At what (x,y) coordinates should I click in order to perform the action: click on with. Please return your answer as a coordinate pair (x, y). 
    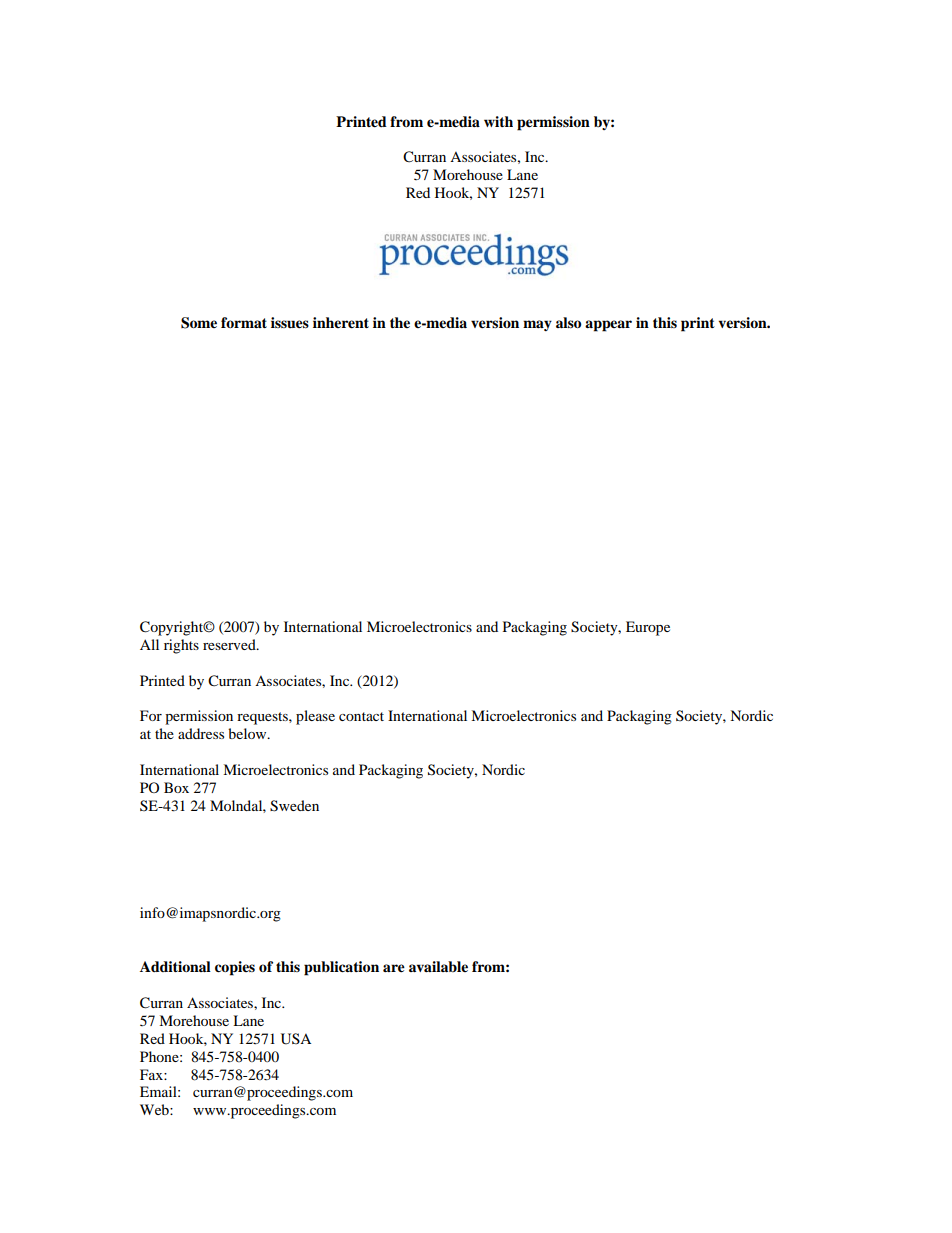
    Looking at the image, I should click on (498, 121).
